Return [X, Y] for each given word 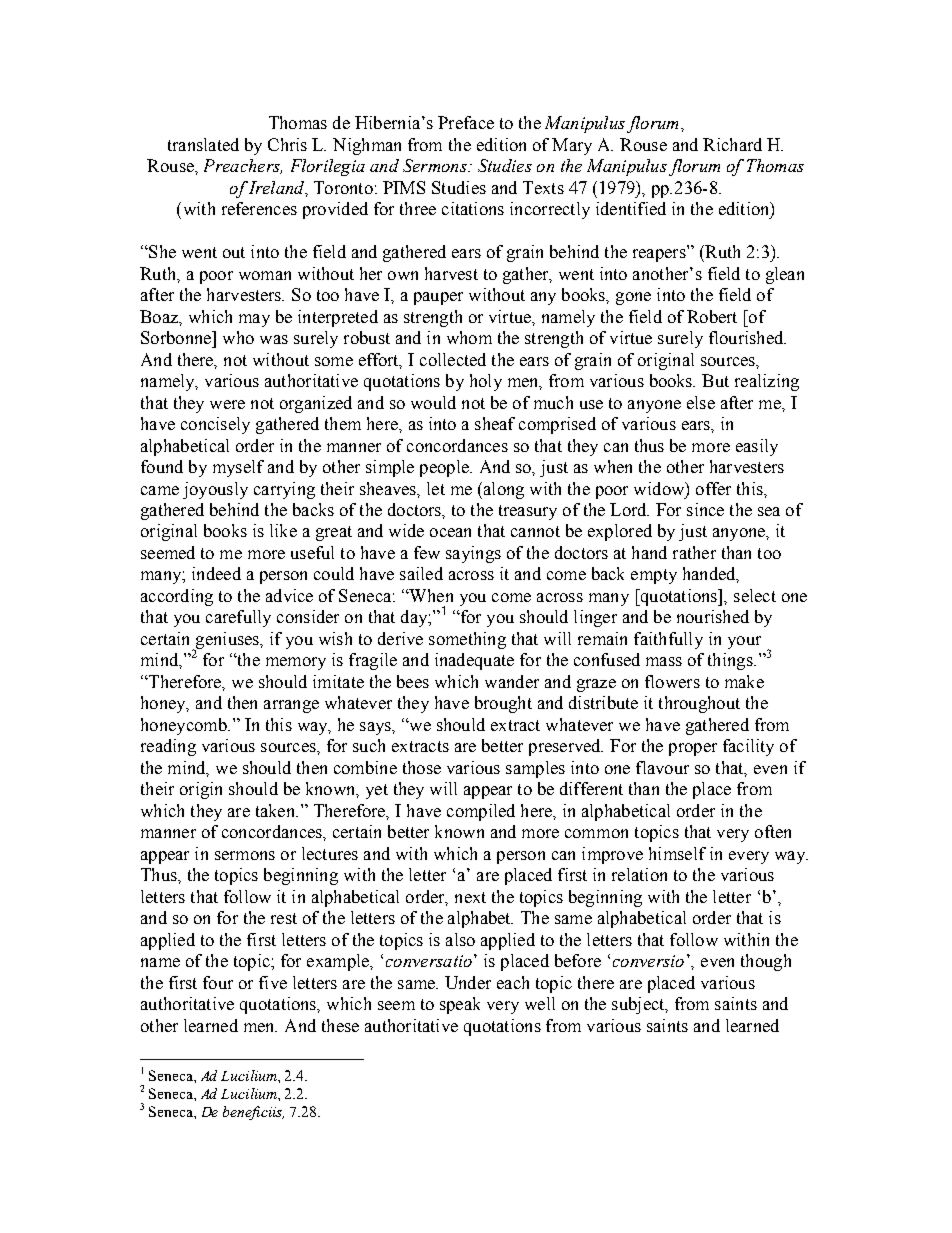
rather [694, 552]
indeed [216, 573]
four [218, 982]
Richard [732, 144]
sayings [473, 554]
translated [203, 144]
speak [460, 1005]
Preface [466, 122]
